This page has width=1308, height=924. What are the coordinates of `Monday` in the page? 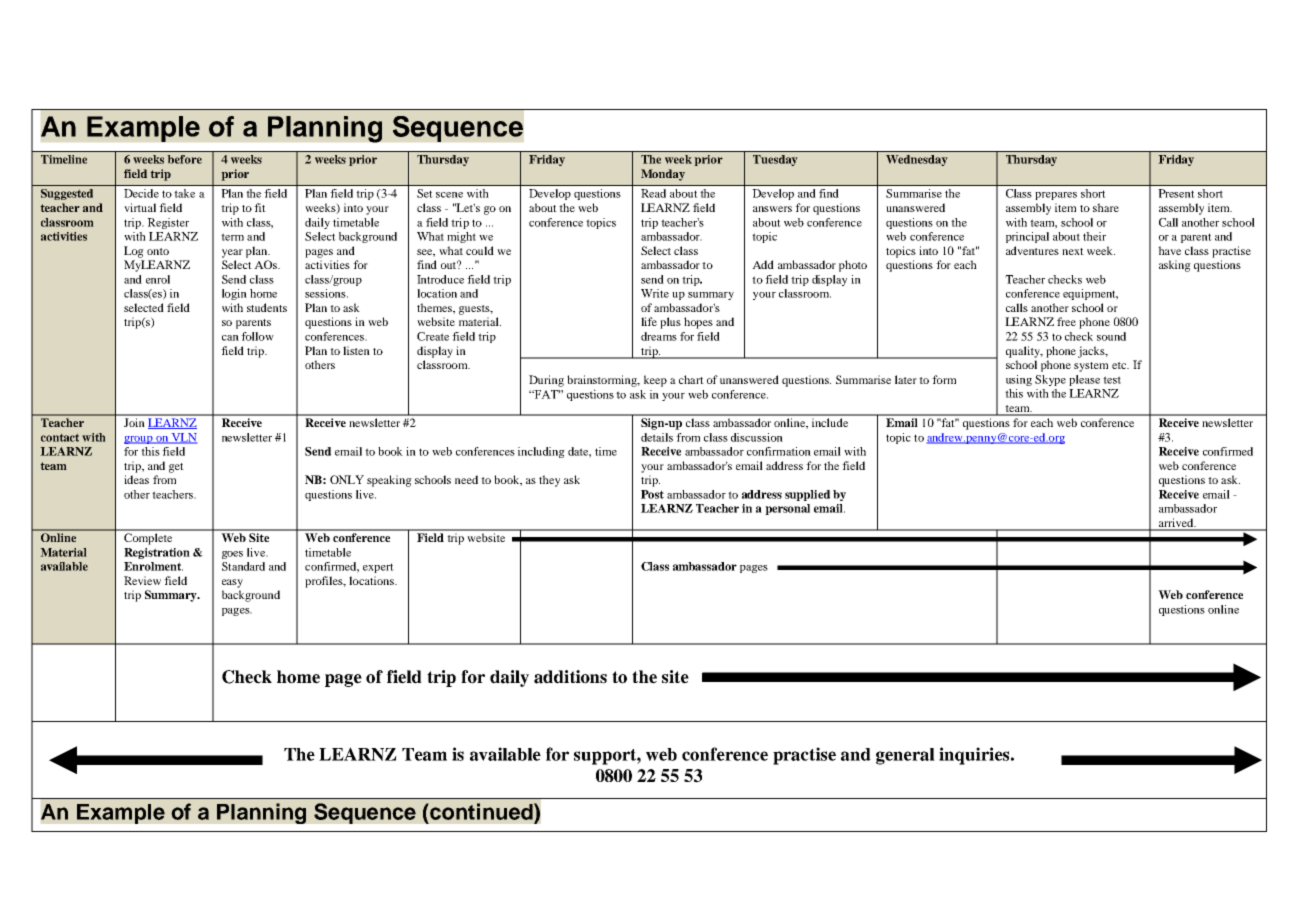 It's located at (663, 175).
